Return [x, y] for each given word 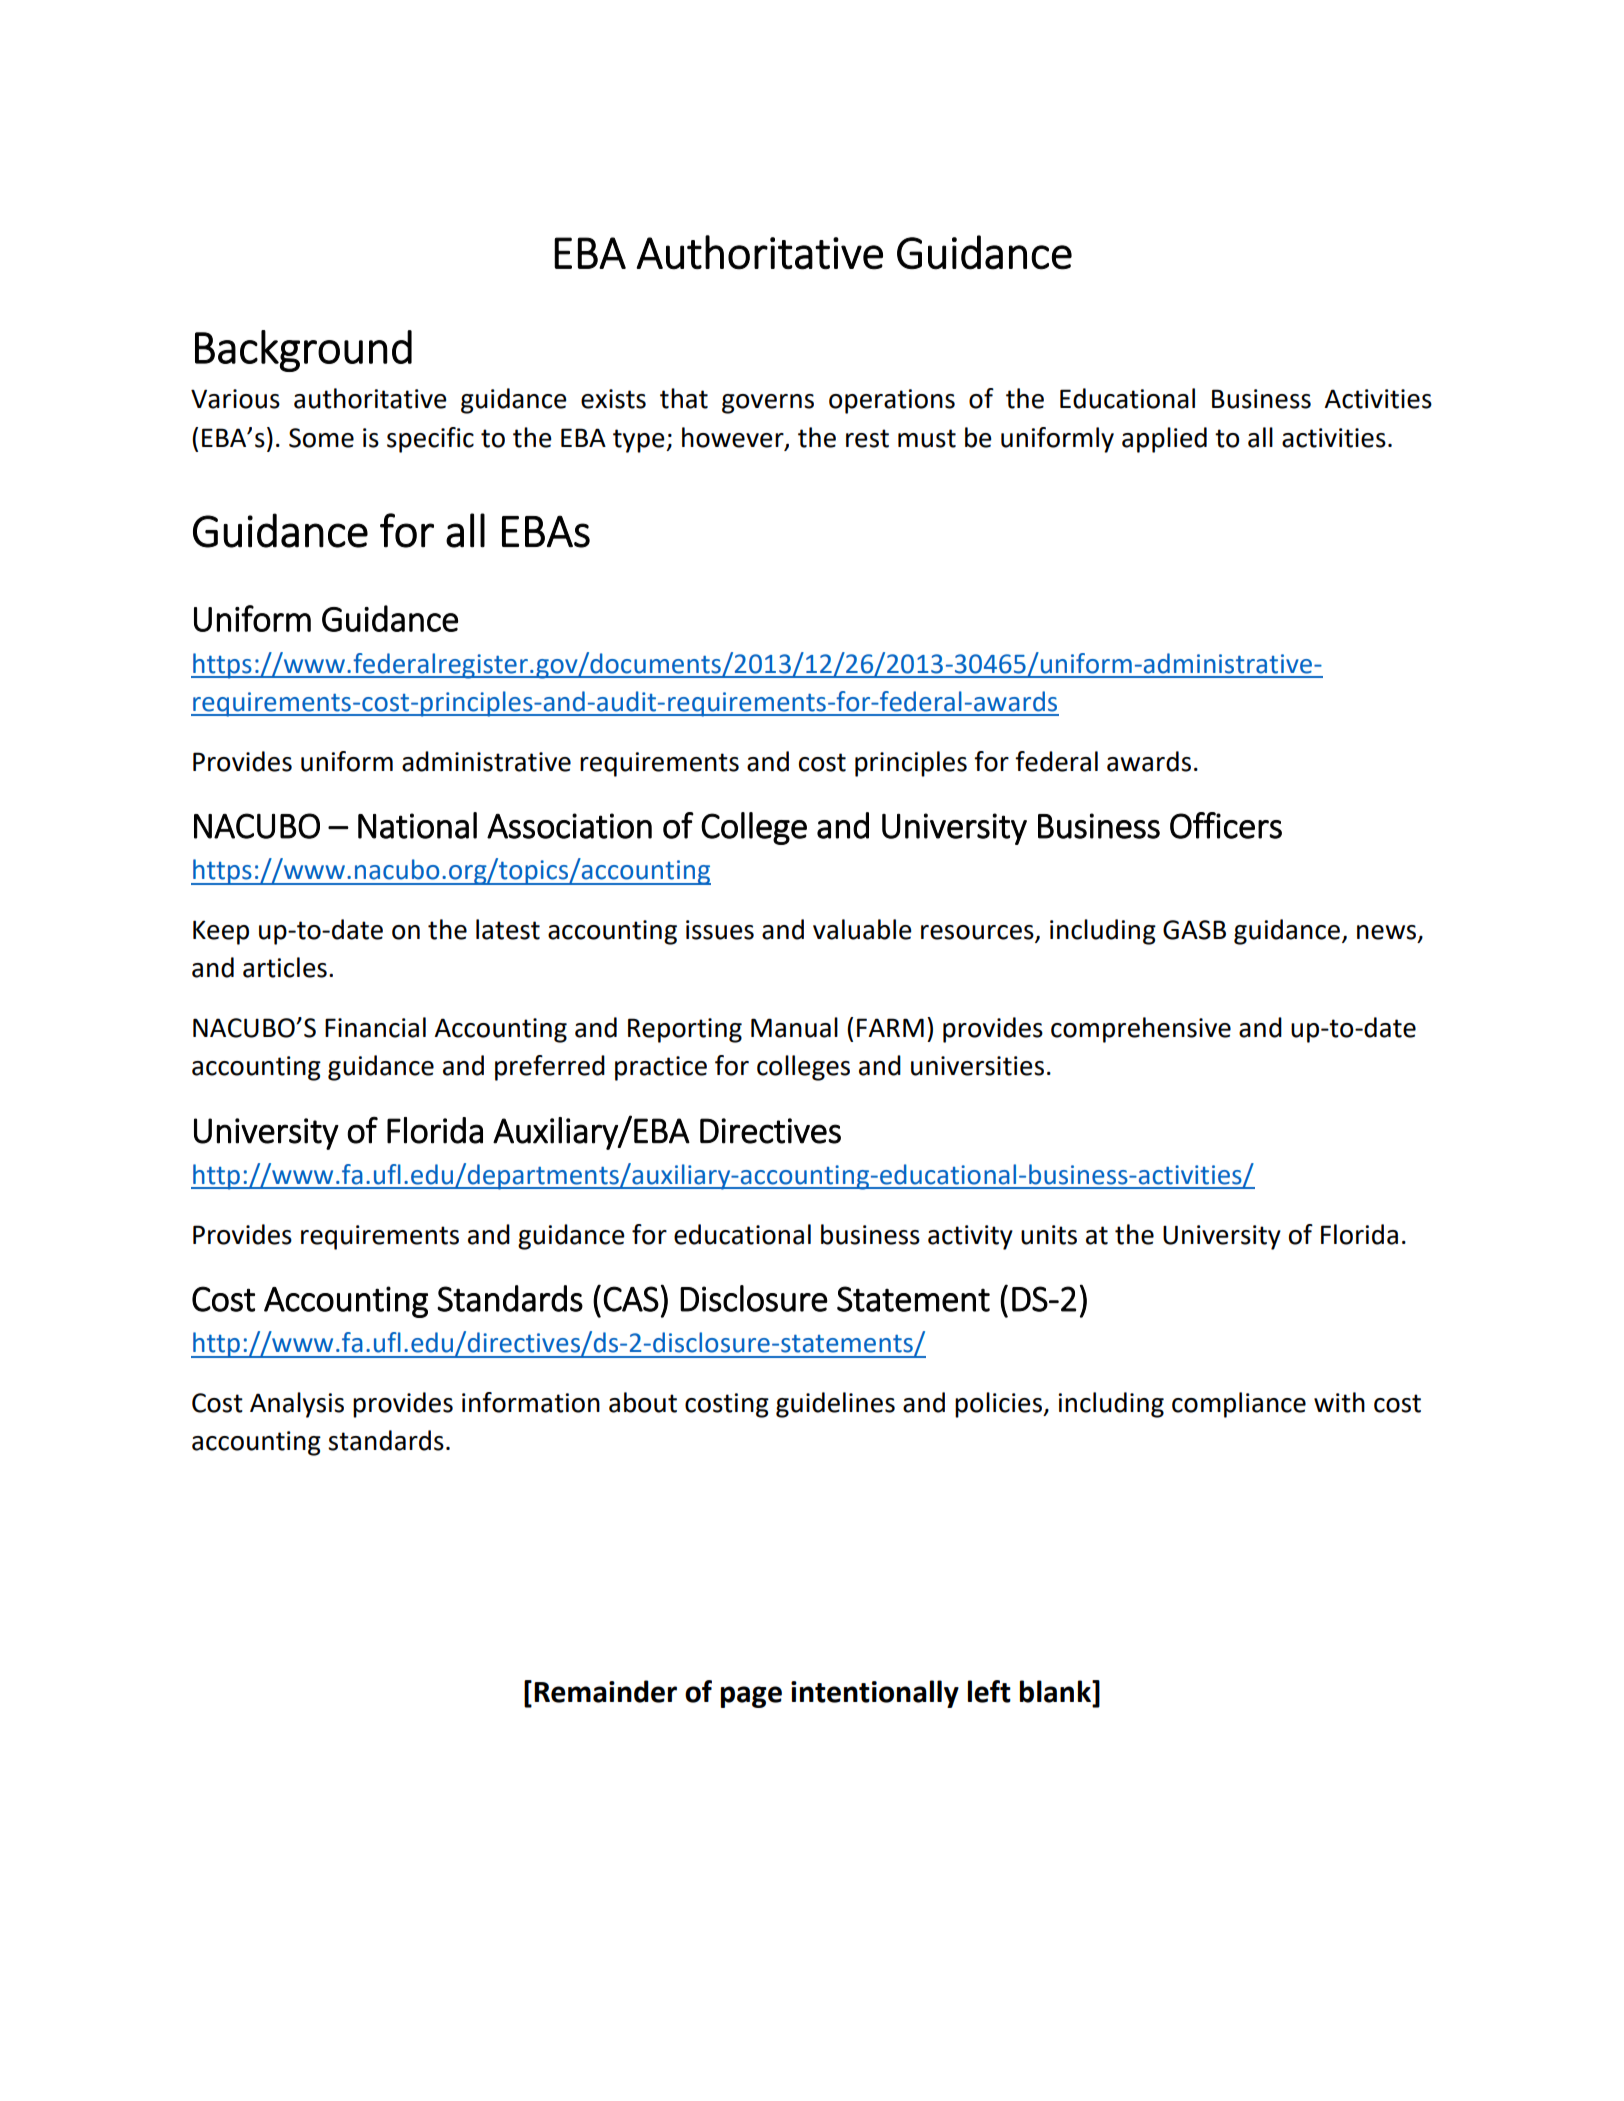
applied [1164, 440]
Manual [794, 1027]
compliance [1239, 1405]
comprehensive [1141, 1030]
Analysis [297, 1405]
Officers [1226, 825]
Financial [375, 1027]
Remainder [605, 1691]
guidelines [835, 1405]
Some [321, 438]
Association [569, 826]
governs [768, 404]
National [417, 825]
